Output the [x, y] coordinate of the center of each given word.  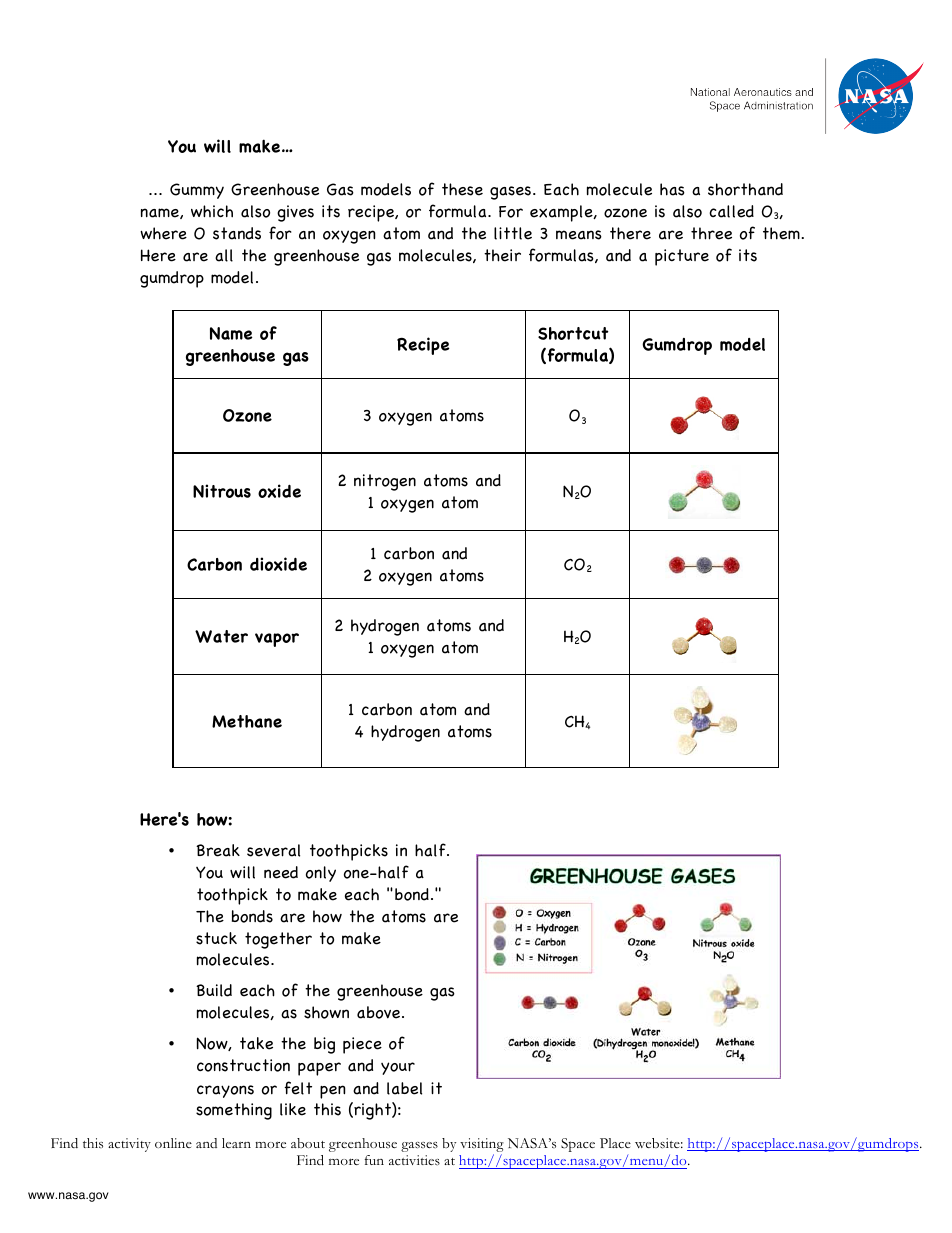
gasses [419, 1147]
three [711, 233]
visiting [482, 1146]
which [212, 211]
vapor [277, 640]
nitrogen [385, 482]
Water [221, 636]
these [462, 189]
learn [236, 1143]
